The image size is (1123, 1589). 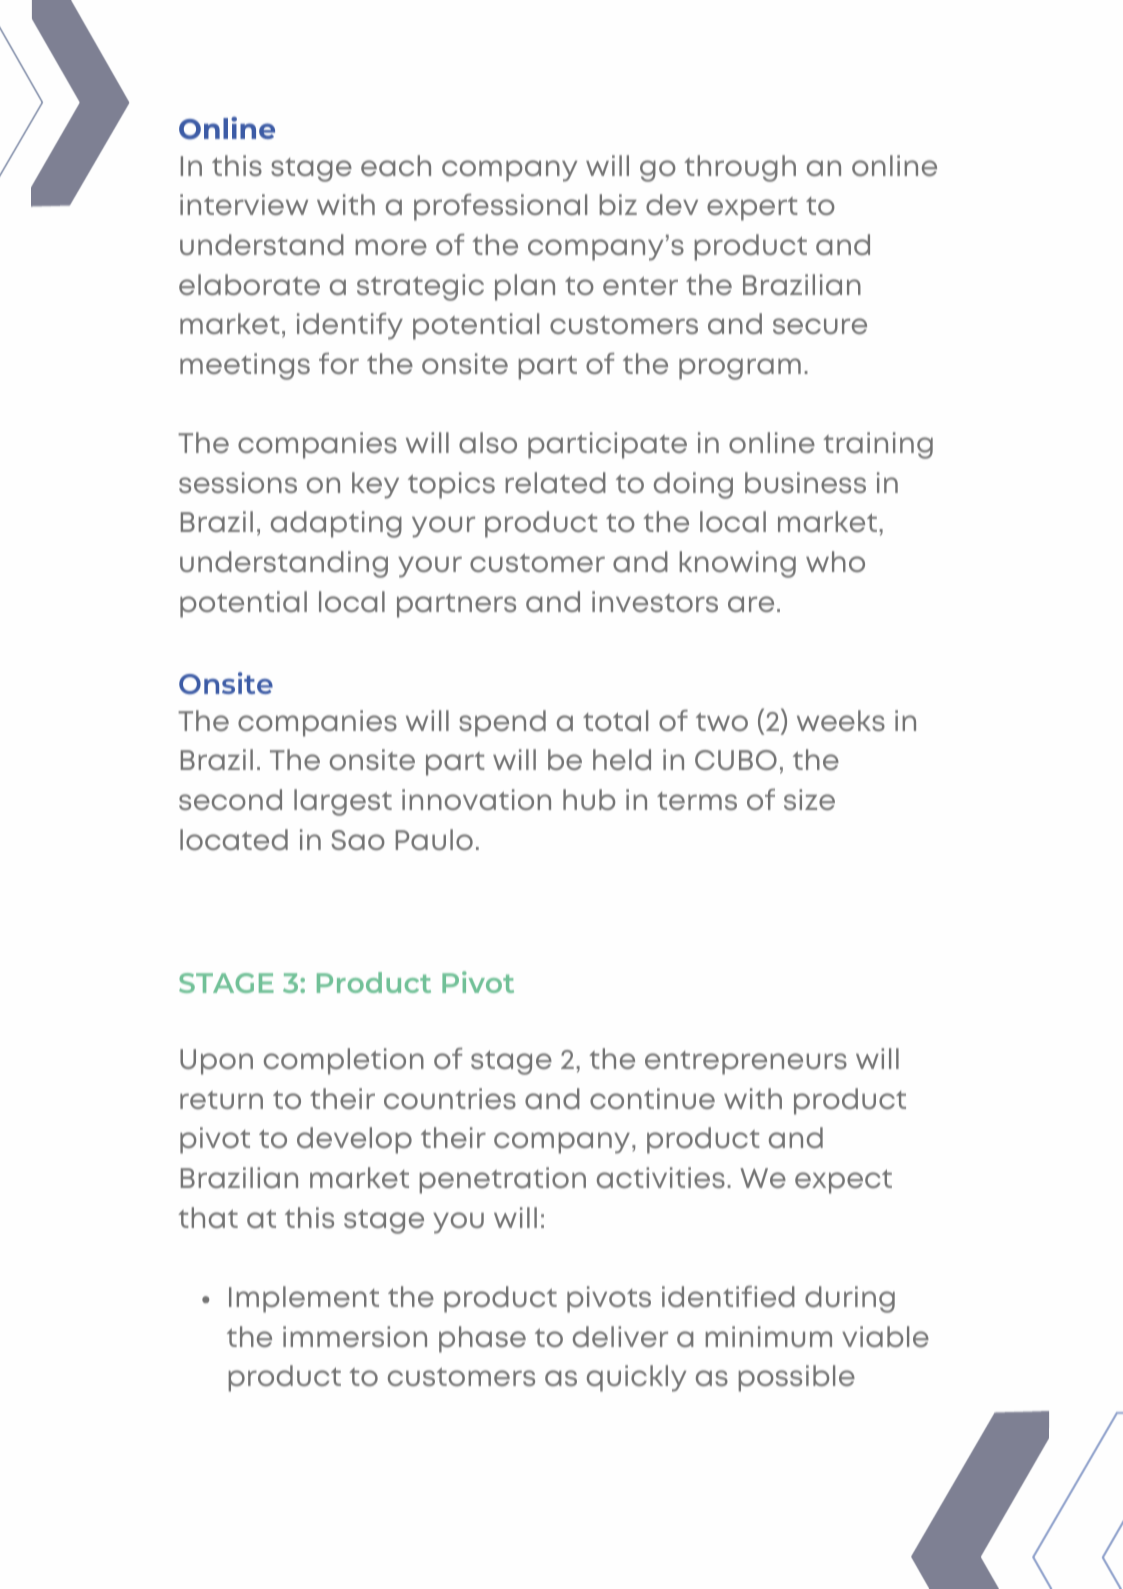 What do you see at coordinates (589, 799) in the image?
I see `hub` at bounding box center [589, 799].
